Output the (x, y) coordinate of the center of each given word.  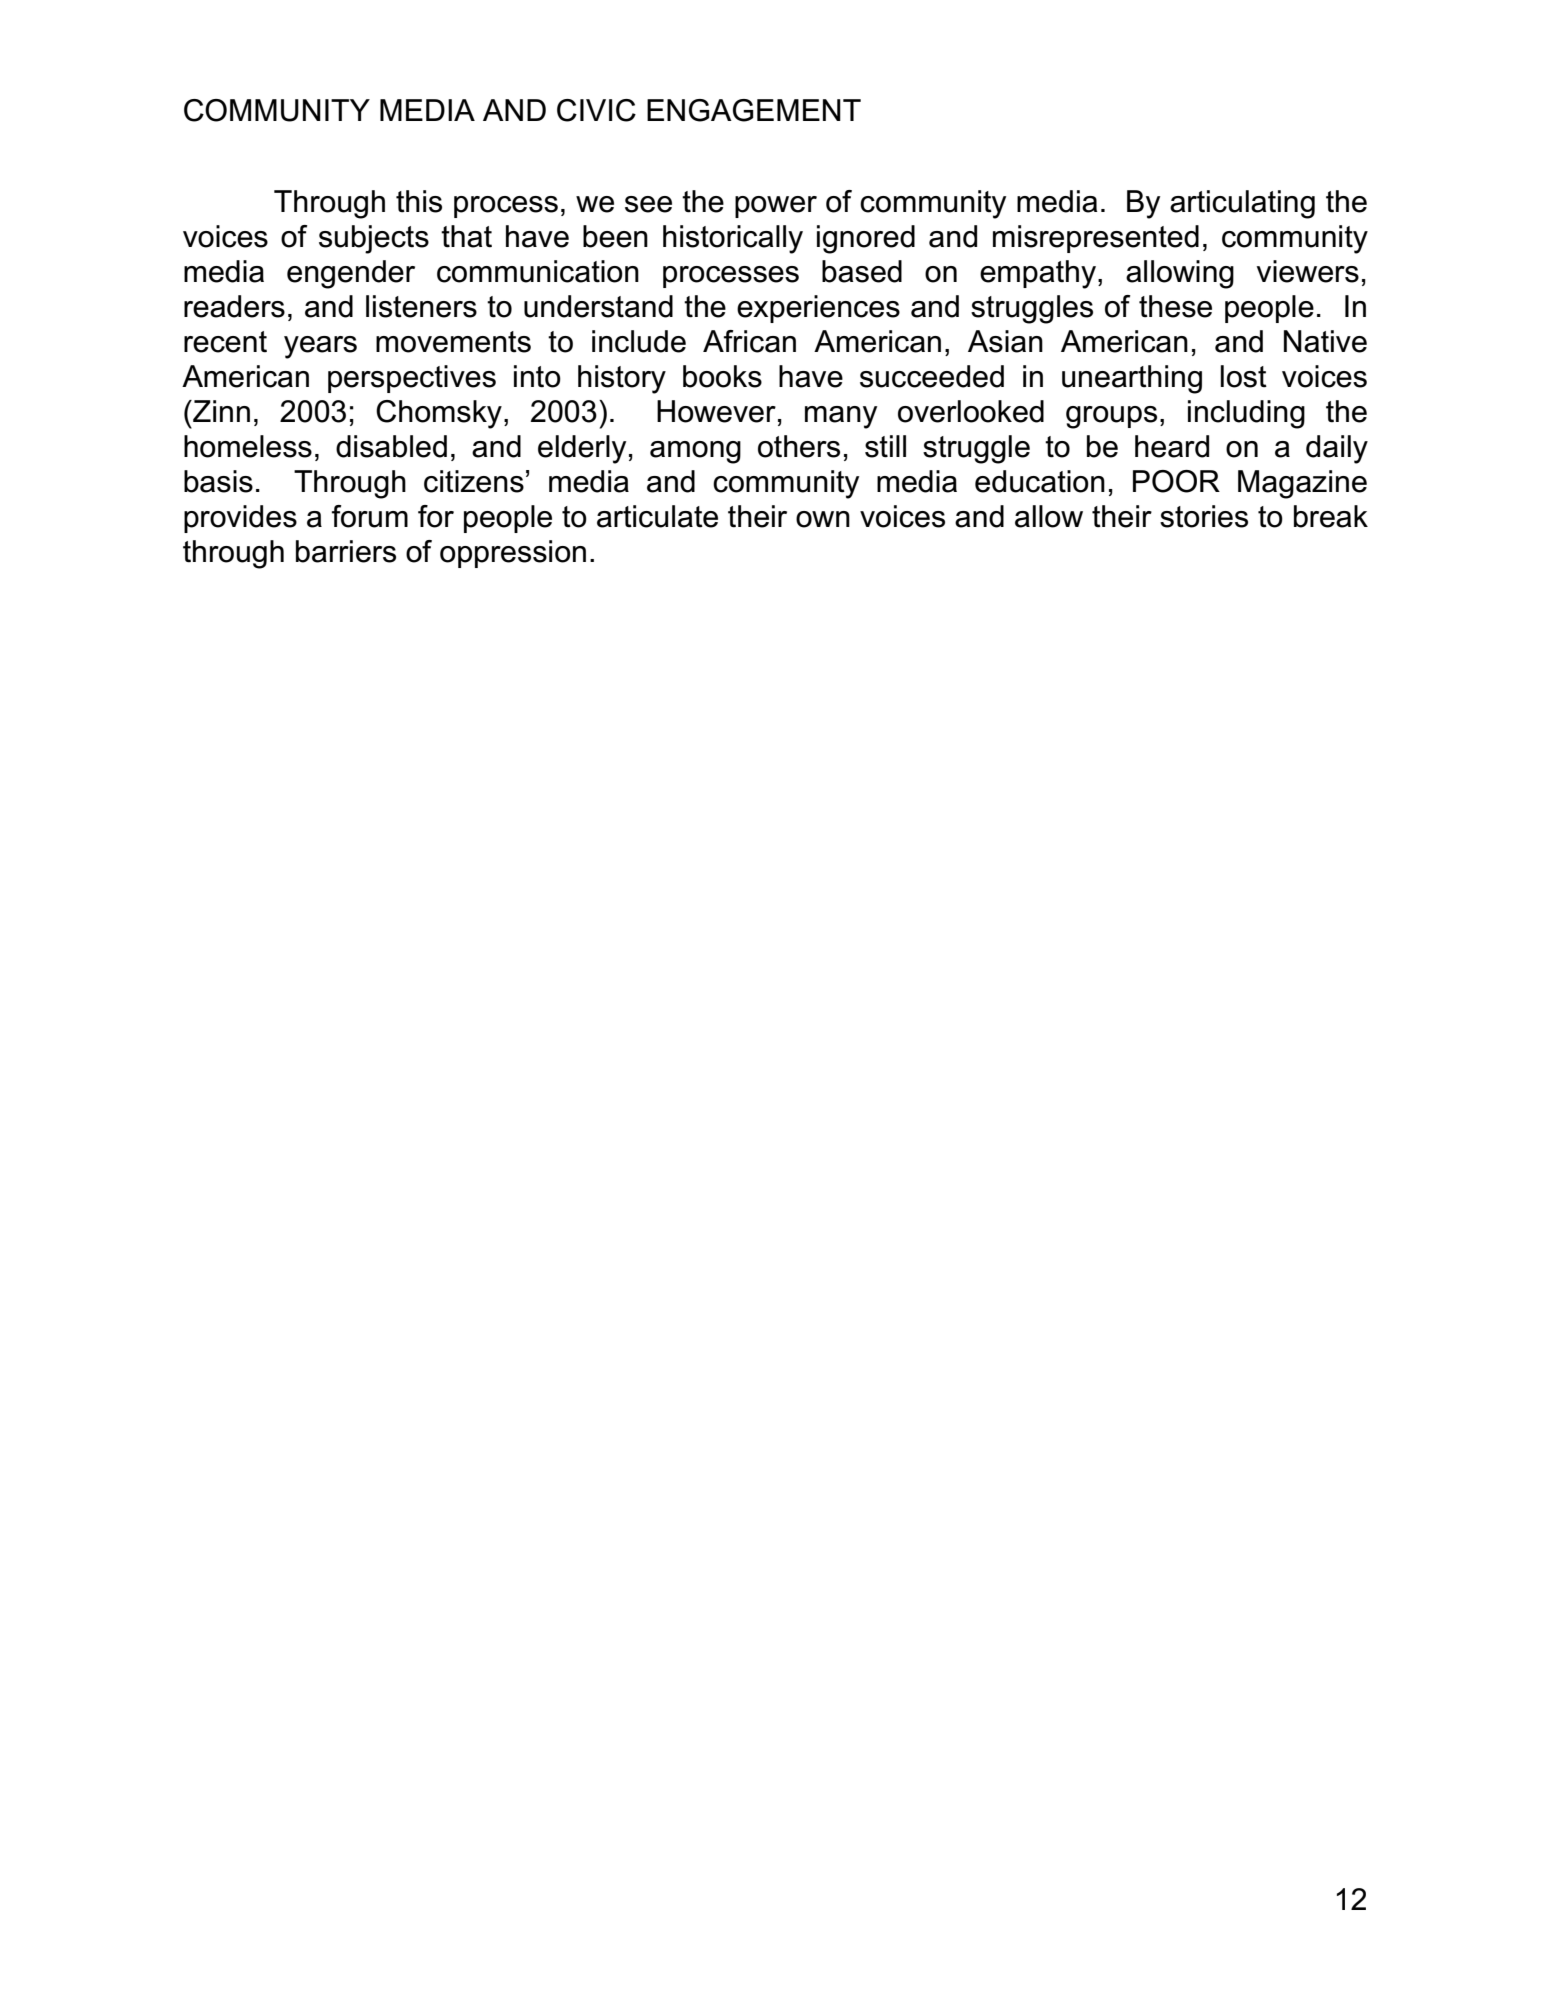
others (799, 446)
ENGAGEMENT (754, 110)
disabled (391, 446)
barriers (346, 551)
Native (1325, 341)
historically (733, 239)
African (749, 341)
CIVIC (596, 110)
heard (1172, 446)
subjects (374, 239)
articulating (1242, 204)
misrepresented (1096, 239)
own (823, 519)
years (320, 347)
